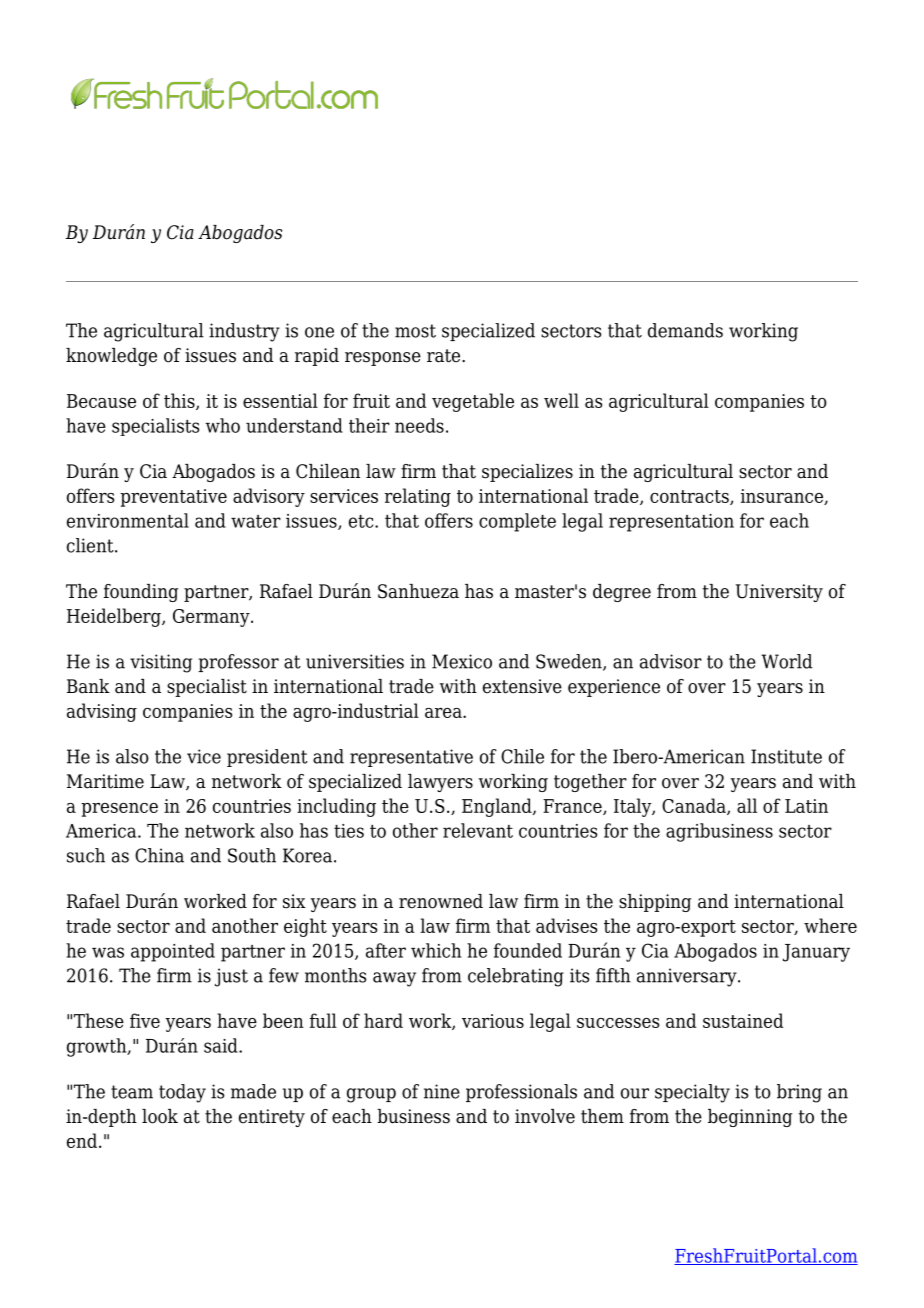 This screenshot has width=924, height=1308. I want to click on area, so click(444, 713).
